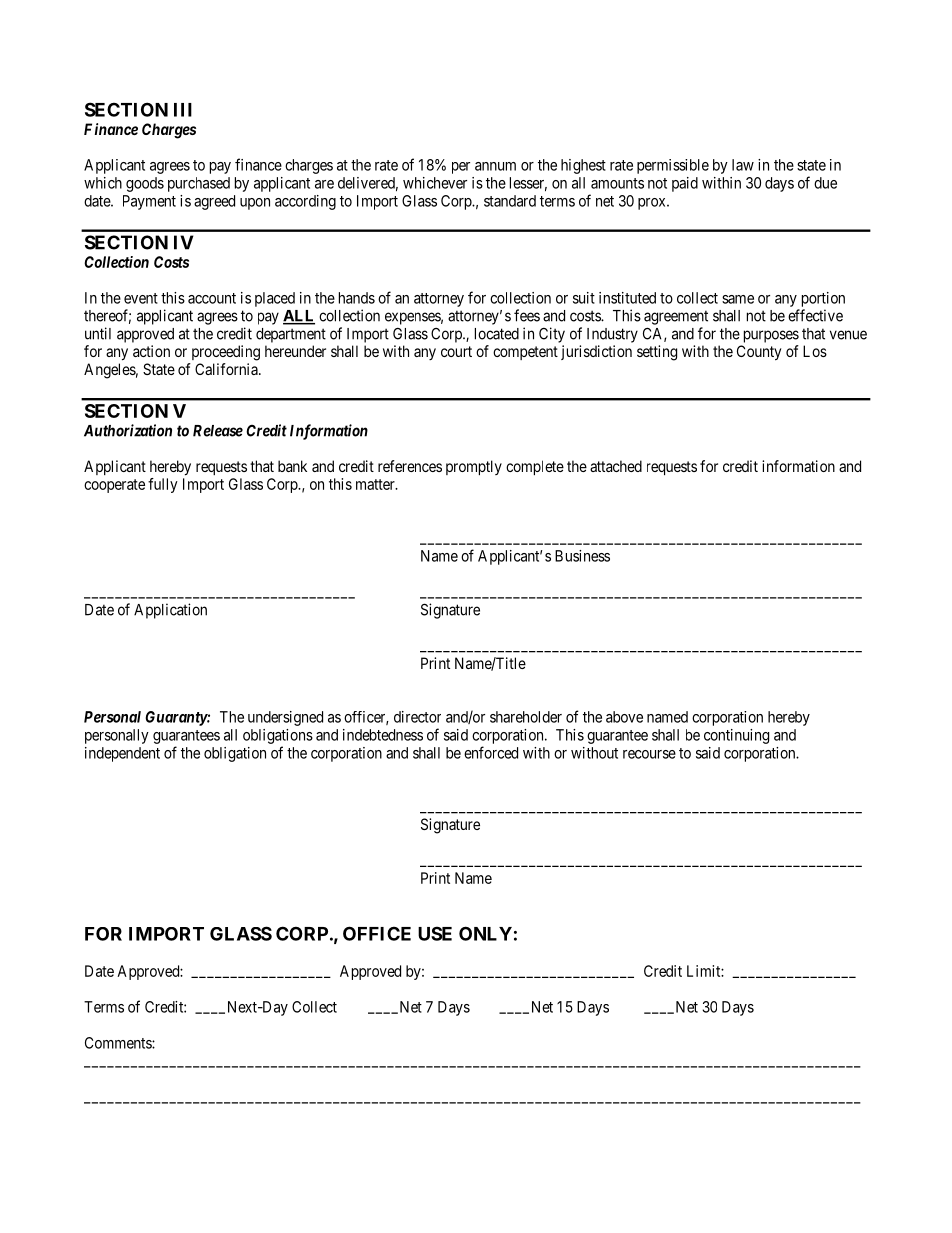 This screenshot has width=952, height=1233. I want to click on attached, so click(616, 466).
